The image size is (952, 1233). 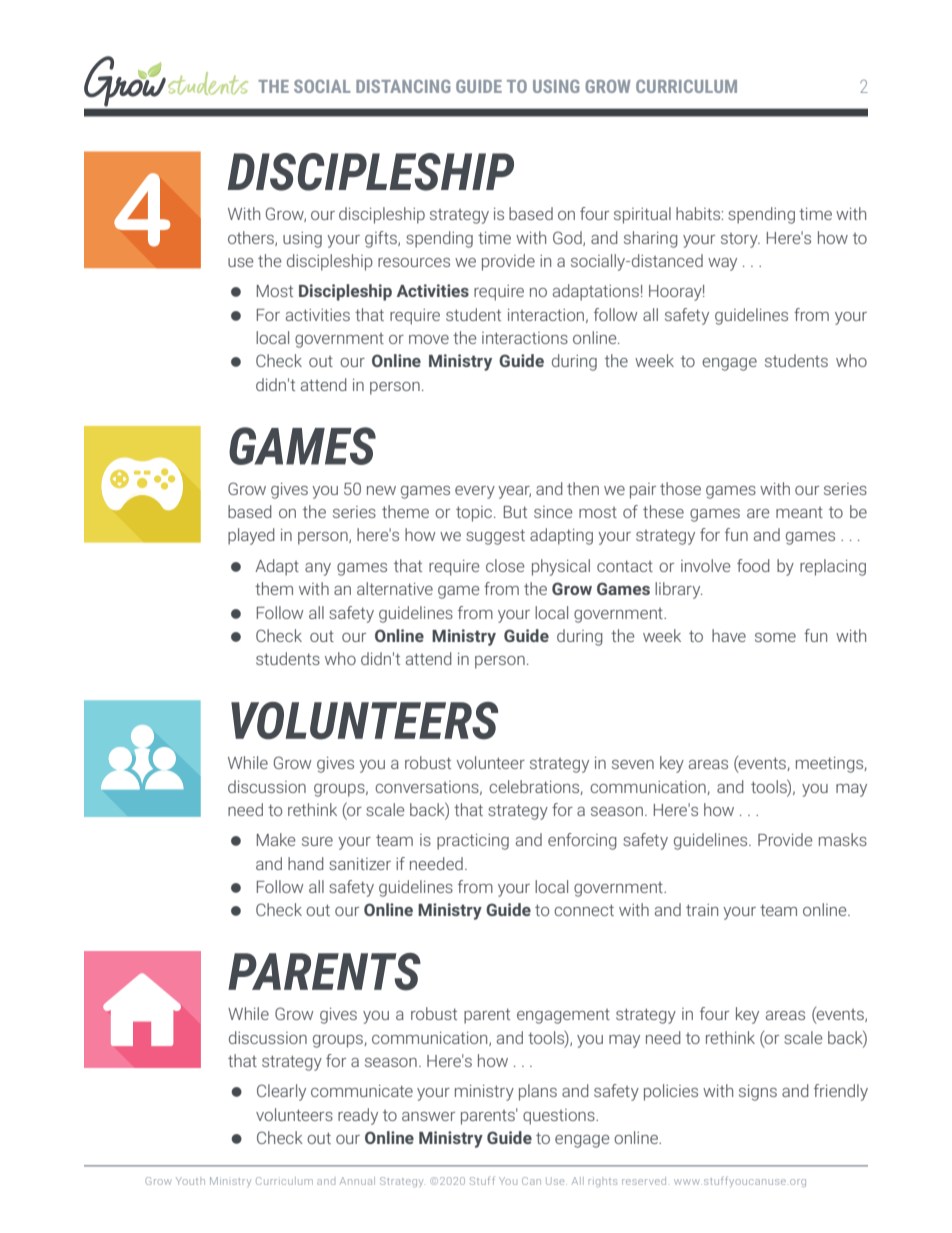 I want to click on habits, so click(x=699, y=213).
